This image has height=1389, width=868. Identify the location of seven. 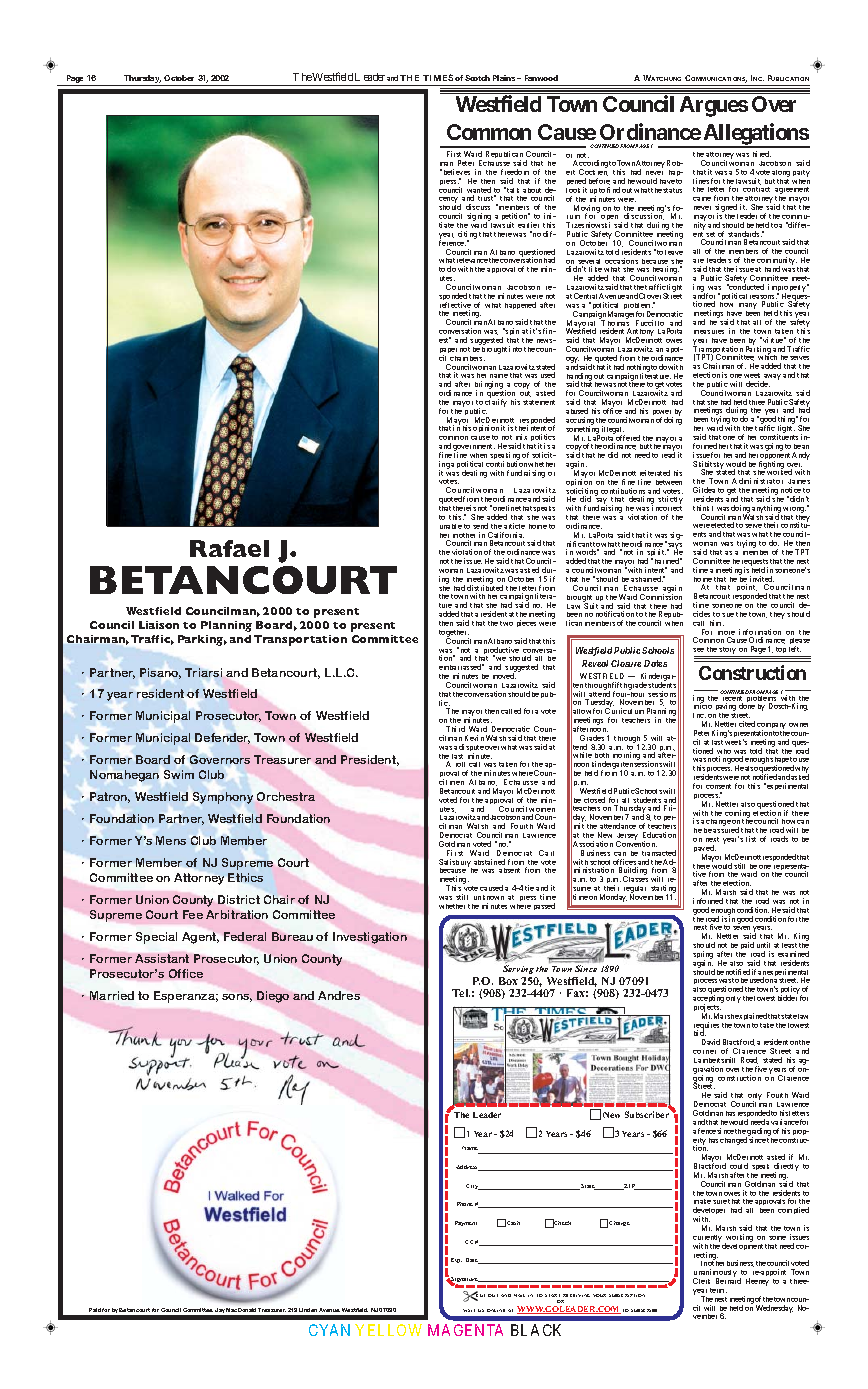
(741, 928).
